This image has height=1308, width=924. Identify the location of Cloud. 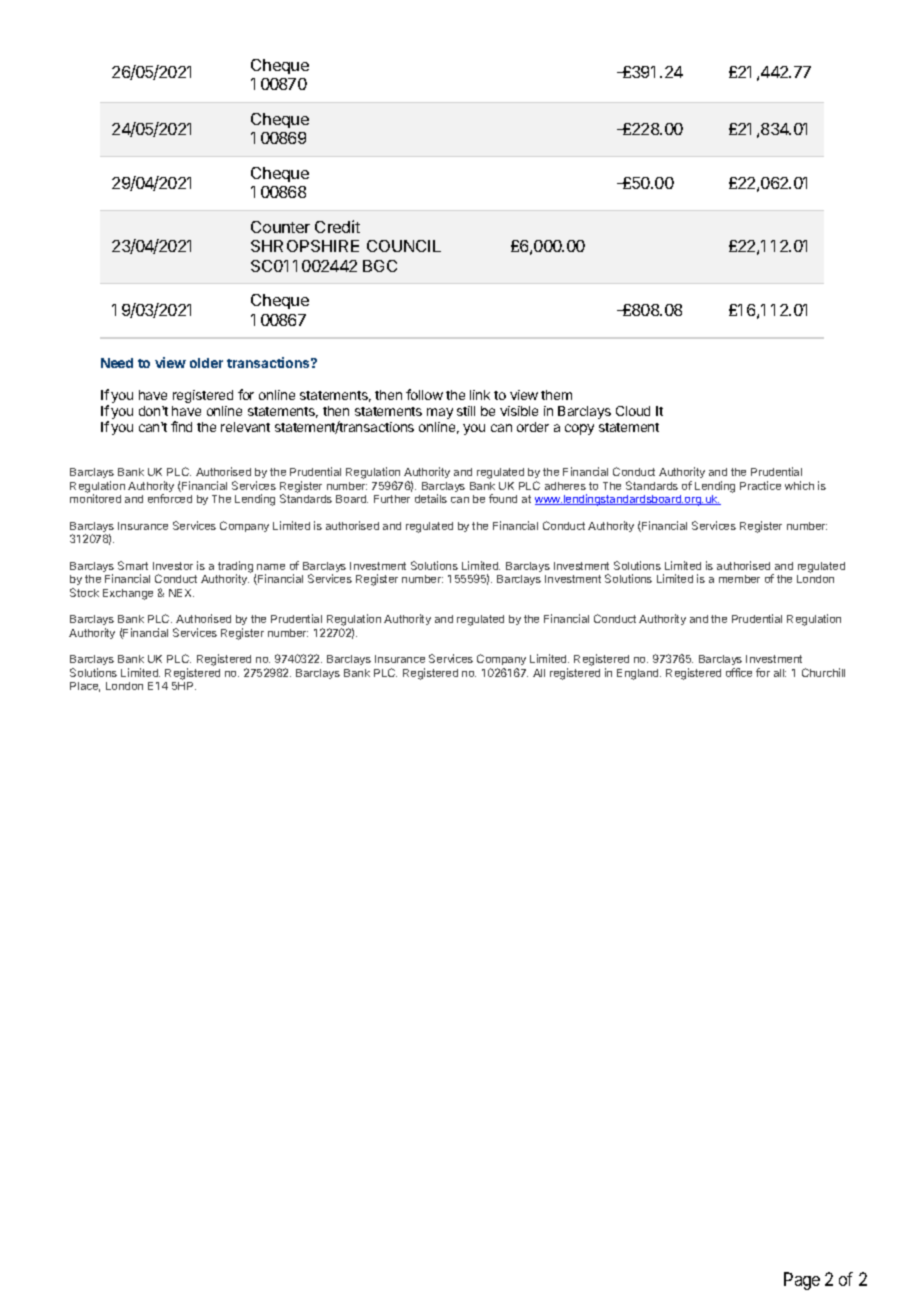
(633, 411).
